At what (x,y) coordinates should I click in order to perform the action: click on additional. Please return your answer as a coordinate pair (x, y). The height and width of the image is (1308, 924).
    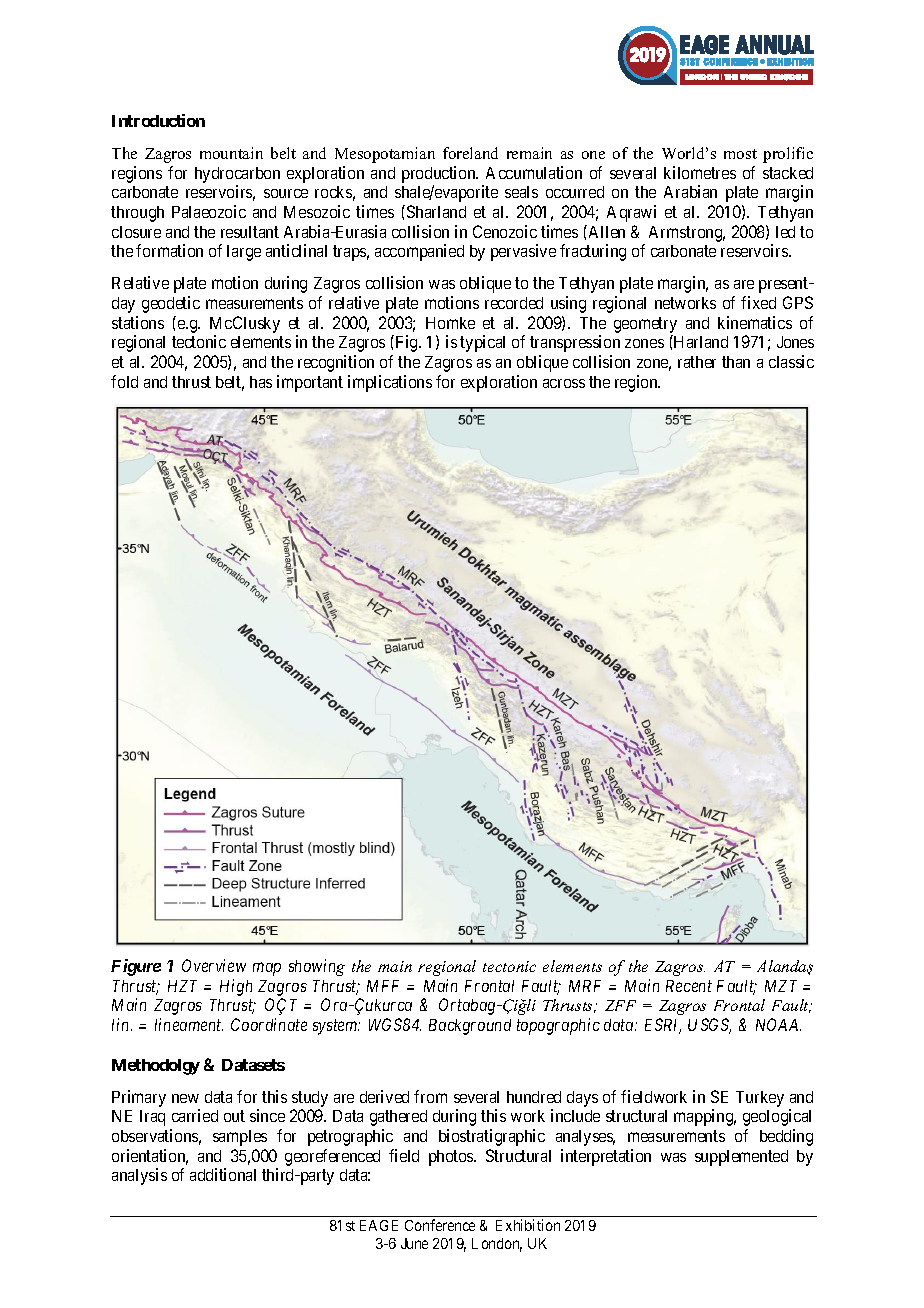
    Looking at the image, I should click on (223, 1174).
